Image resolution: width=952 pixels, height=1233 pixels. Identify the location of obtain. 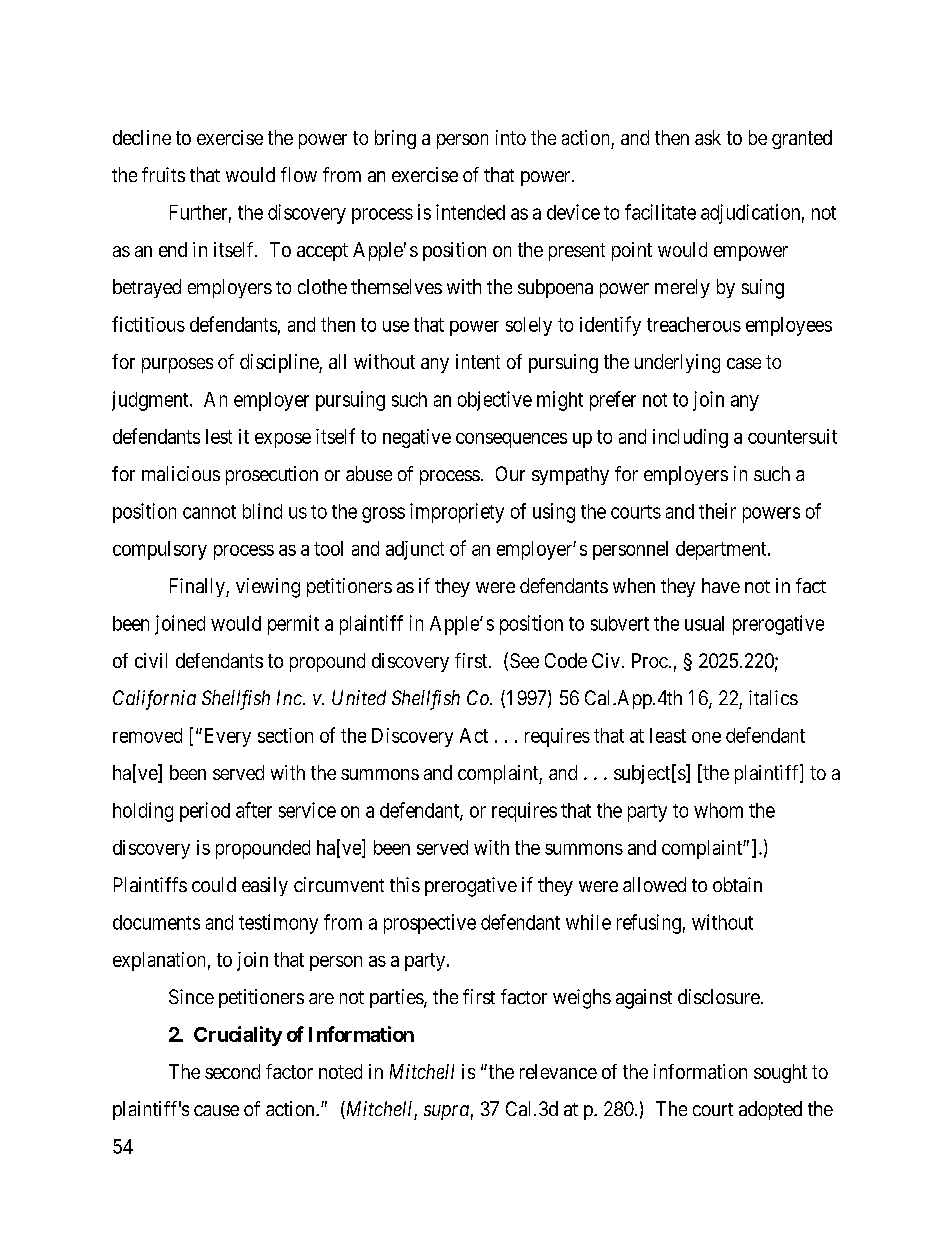
(737, 884).
